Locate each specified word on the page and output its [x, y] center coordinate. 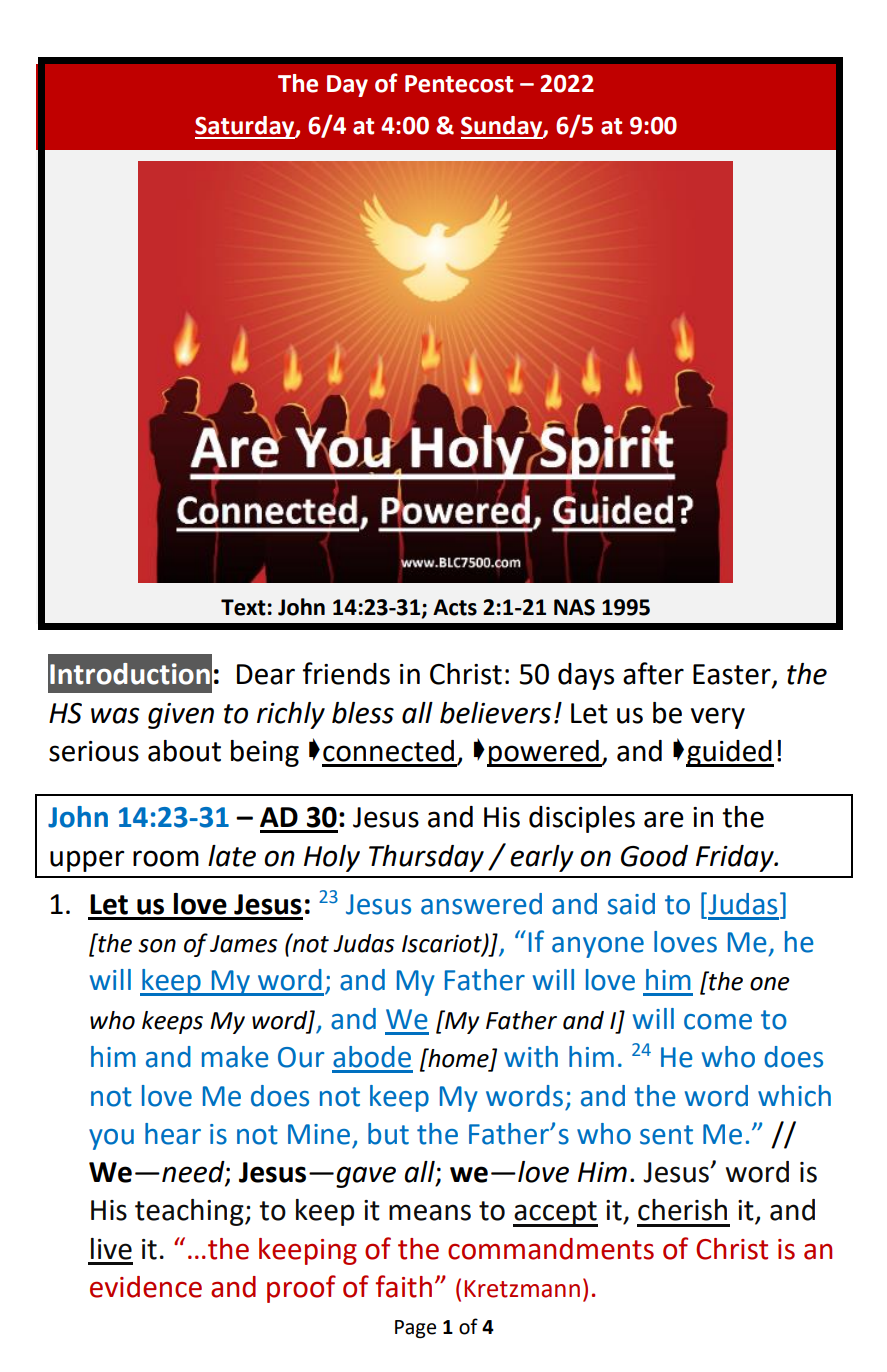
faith [403, 1286]
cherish [682, 1210]
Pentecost [459, 84]
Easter [733, 675]
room [166, 858]
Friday [736, 858]
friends [346, 673]
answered [481, 904]
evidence [146, 1287]
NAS [574, 607]
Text [243, 607]
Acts [455, 607]
